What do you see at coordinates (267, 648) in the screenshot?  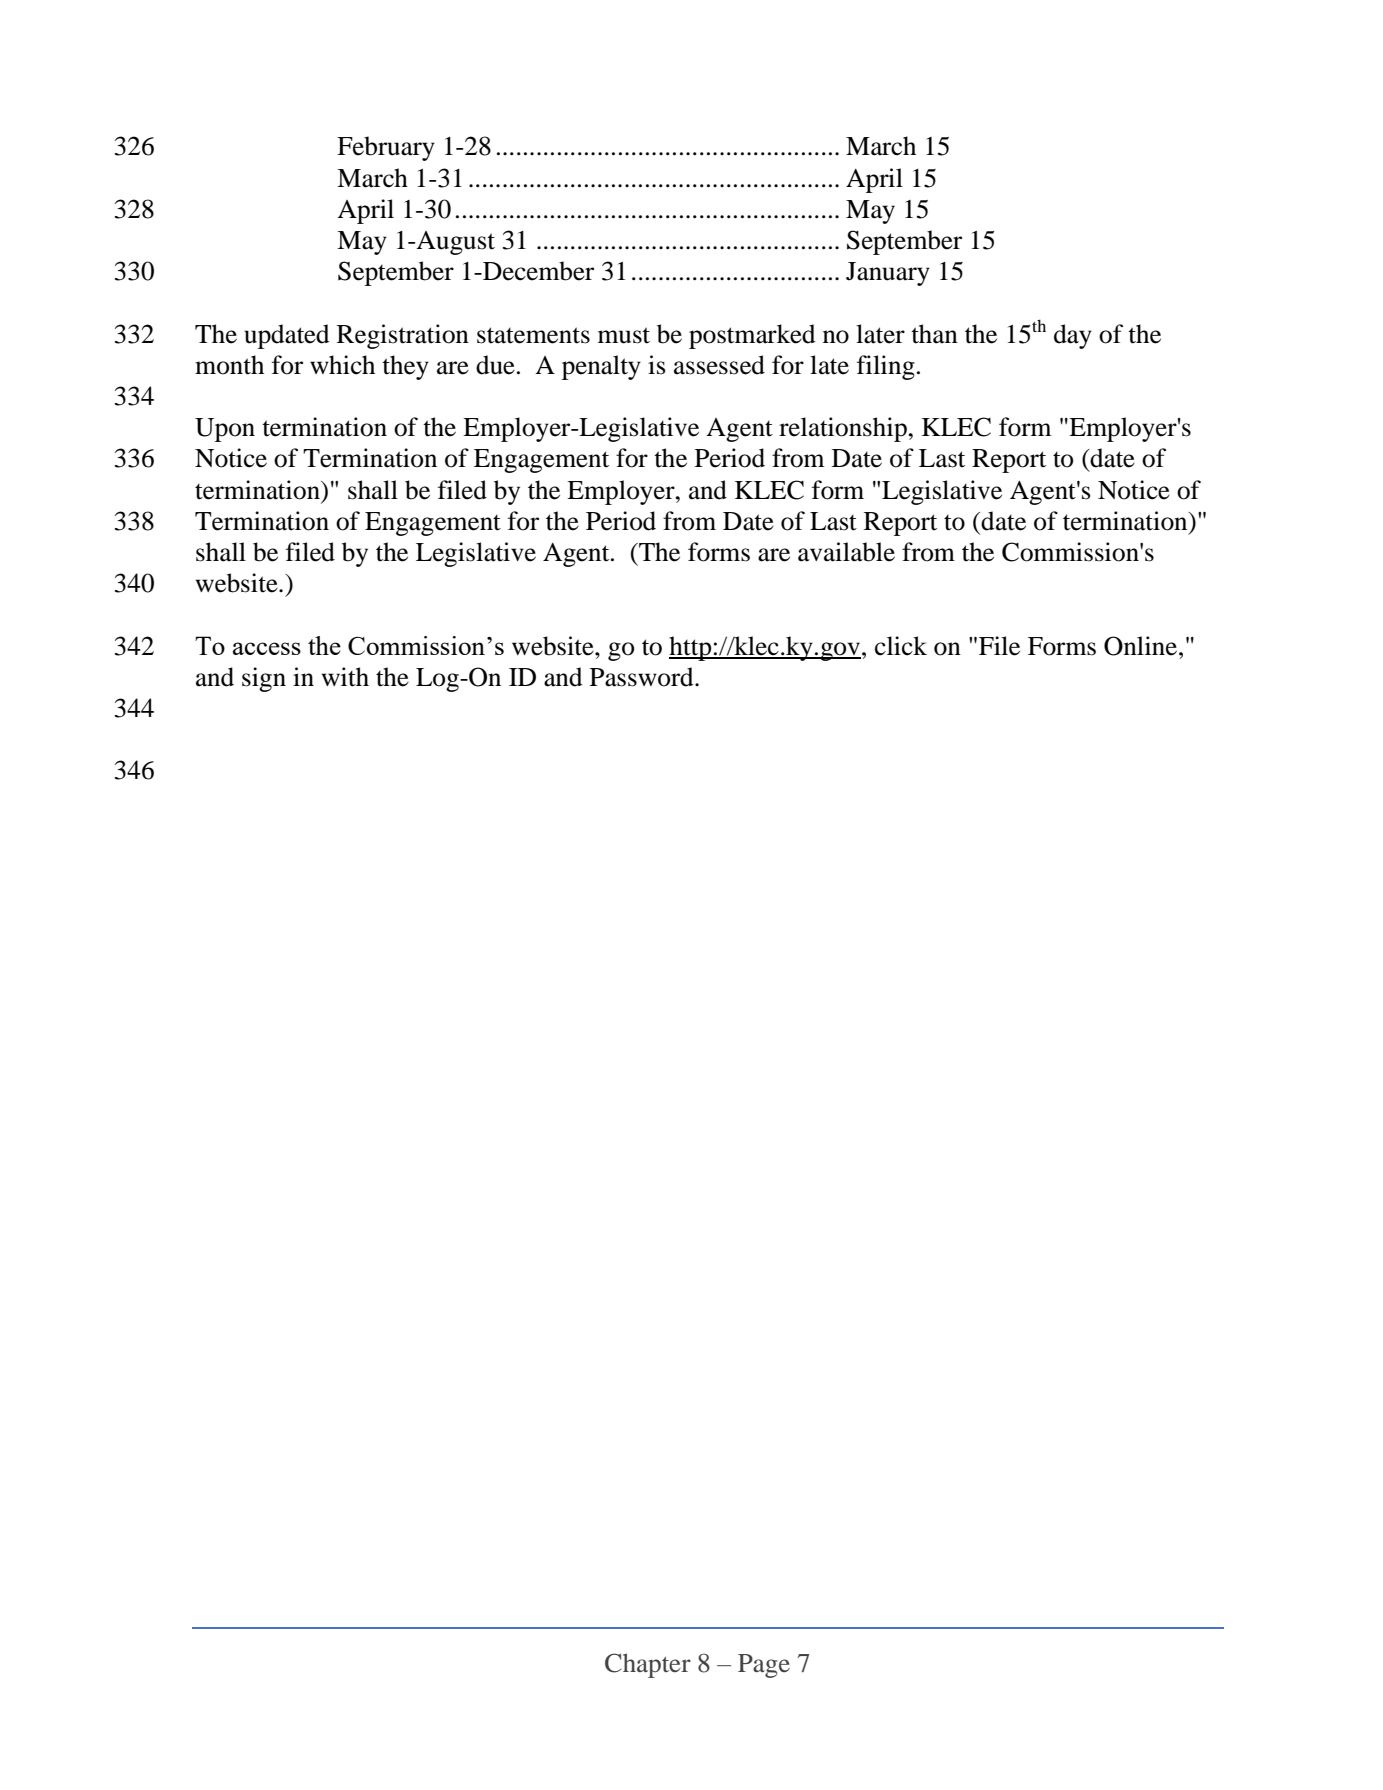 I see `access` at bounding box center [267, 648].
